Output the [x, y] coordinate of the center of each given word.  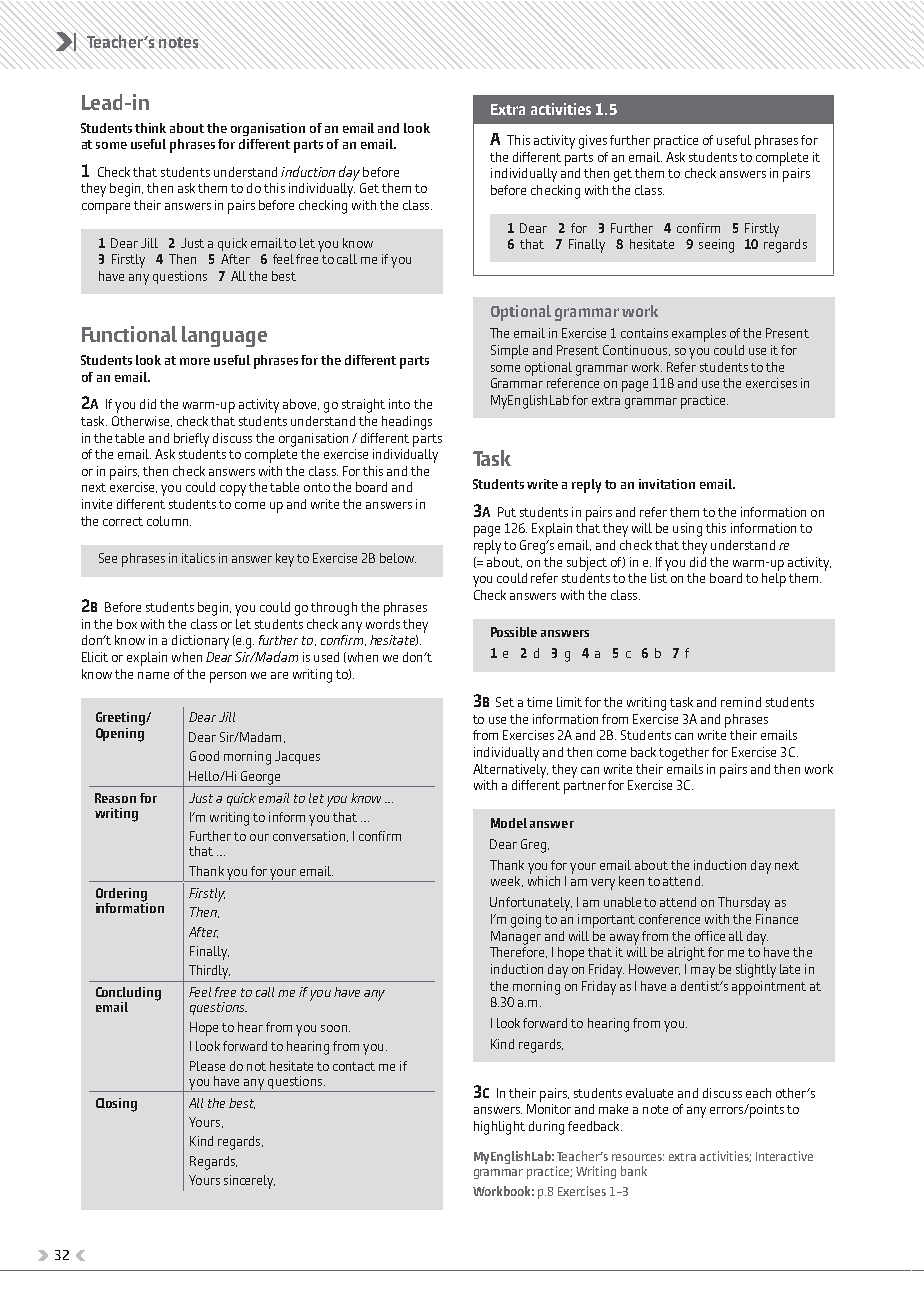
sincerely [249, 1182]
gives [593, 142]
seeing [716, 246]
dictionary [200, 642]
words [383, 624]
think [150, 128]
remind [741, 702]
